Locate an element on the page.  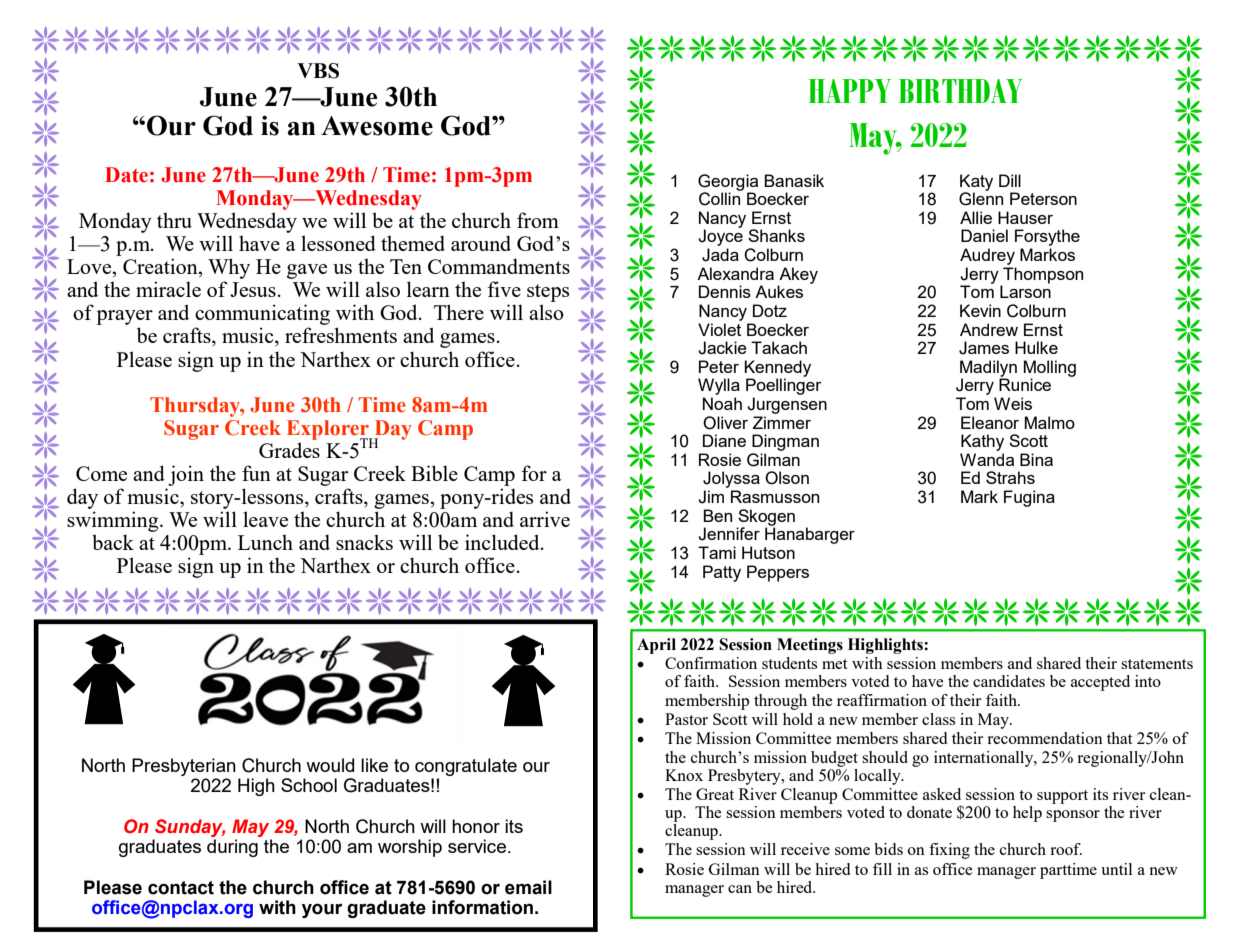
VBS is located at coordinates (318, 71).
